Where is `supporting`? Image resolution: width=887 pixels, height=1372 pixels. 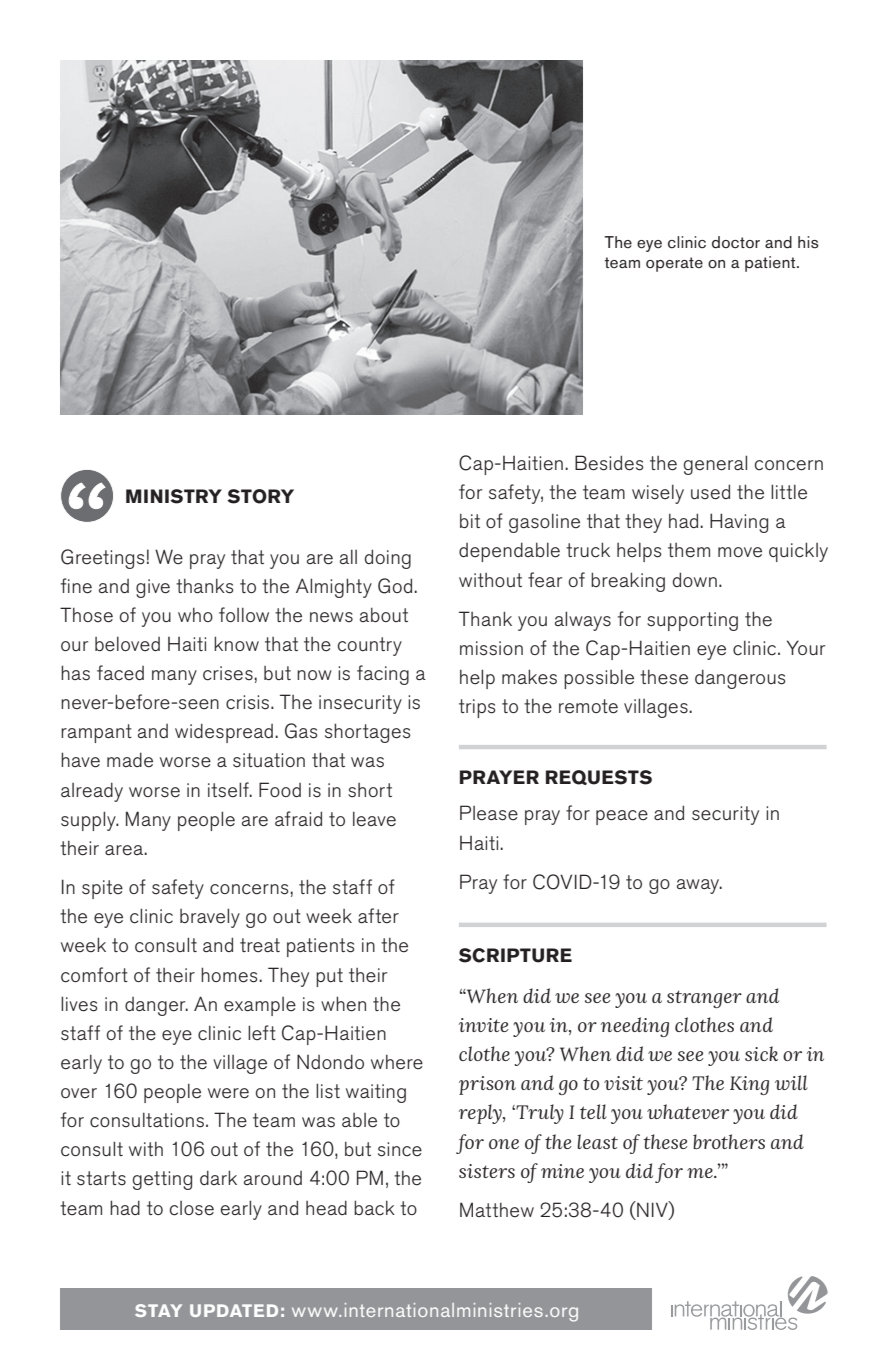
supporting is located at coordinates (692, 621).
